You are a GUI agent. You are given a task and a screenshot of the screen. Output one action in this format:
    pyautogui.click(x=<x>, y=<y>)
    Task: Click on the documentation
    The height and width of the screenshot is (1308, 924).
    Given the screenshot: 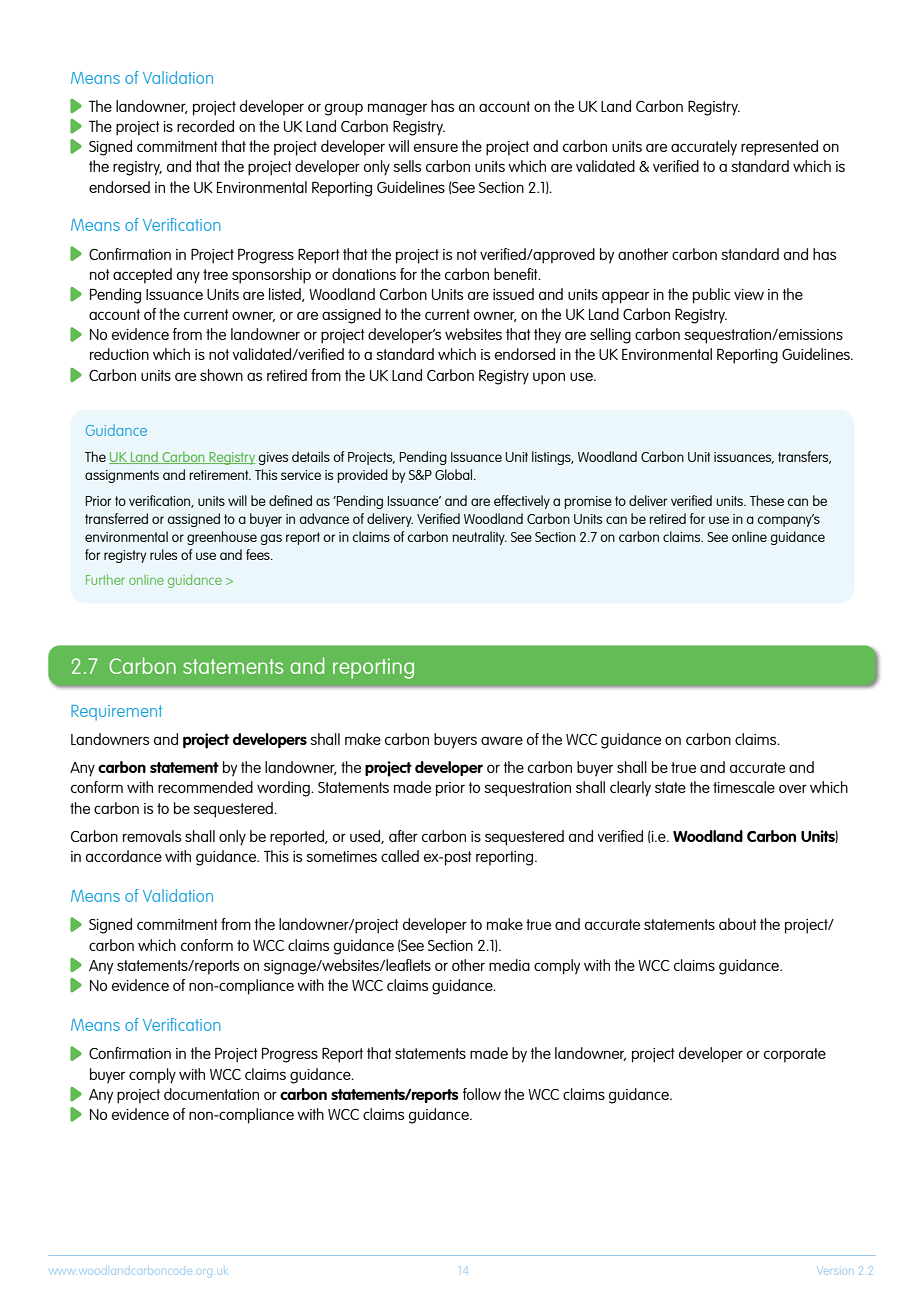 What is the action you would take?
    pyautogui.click(x=211, y=1094)
